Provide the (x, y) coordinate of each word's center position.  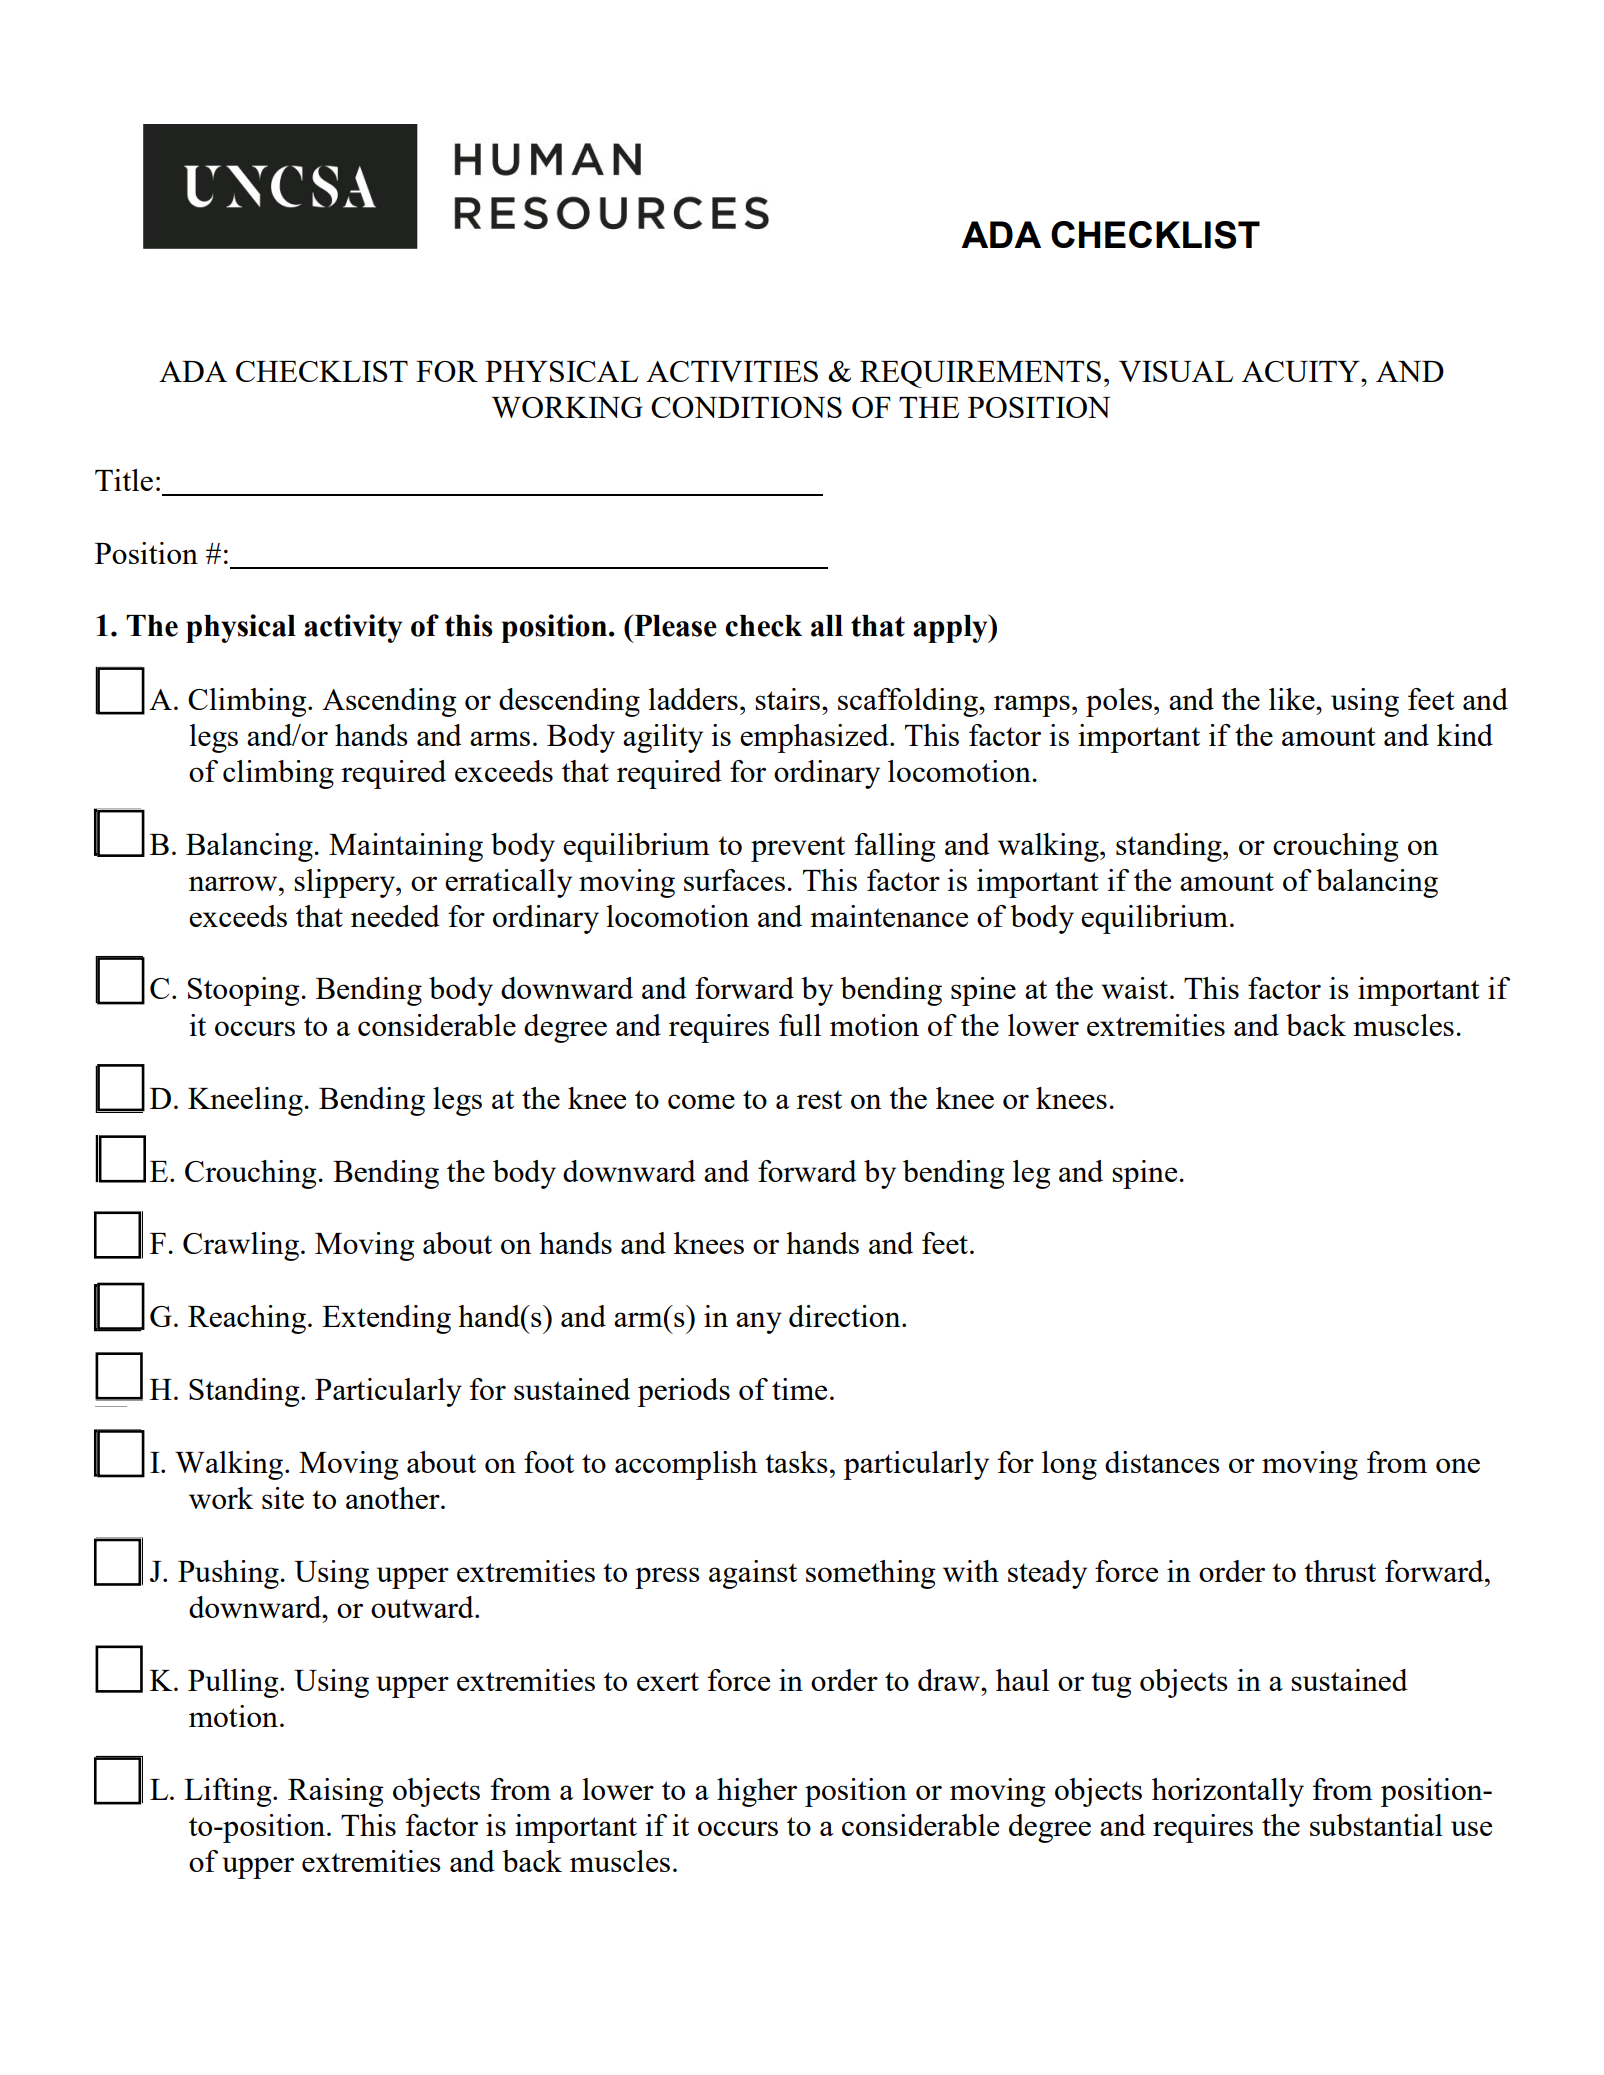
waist (1136, 988)
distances (1162, 1462)
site (283, 1498)
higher (757, 1792)
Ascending (389, 702)
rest (819, 1099)
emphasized (815, 738)
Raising (336, 1792)
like (1293, 699)
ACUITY (1302, 371)
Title (124, 480)
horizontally (1228, 1792)
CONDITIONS (746, 407)
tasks (796, 1462)
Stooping (244, 991)
